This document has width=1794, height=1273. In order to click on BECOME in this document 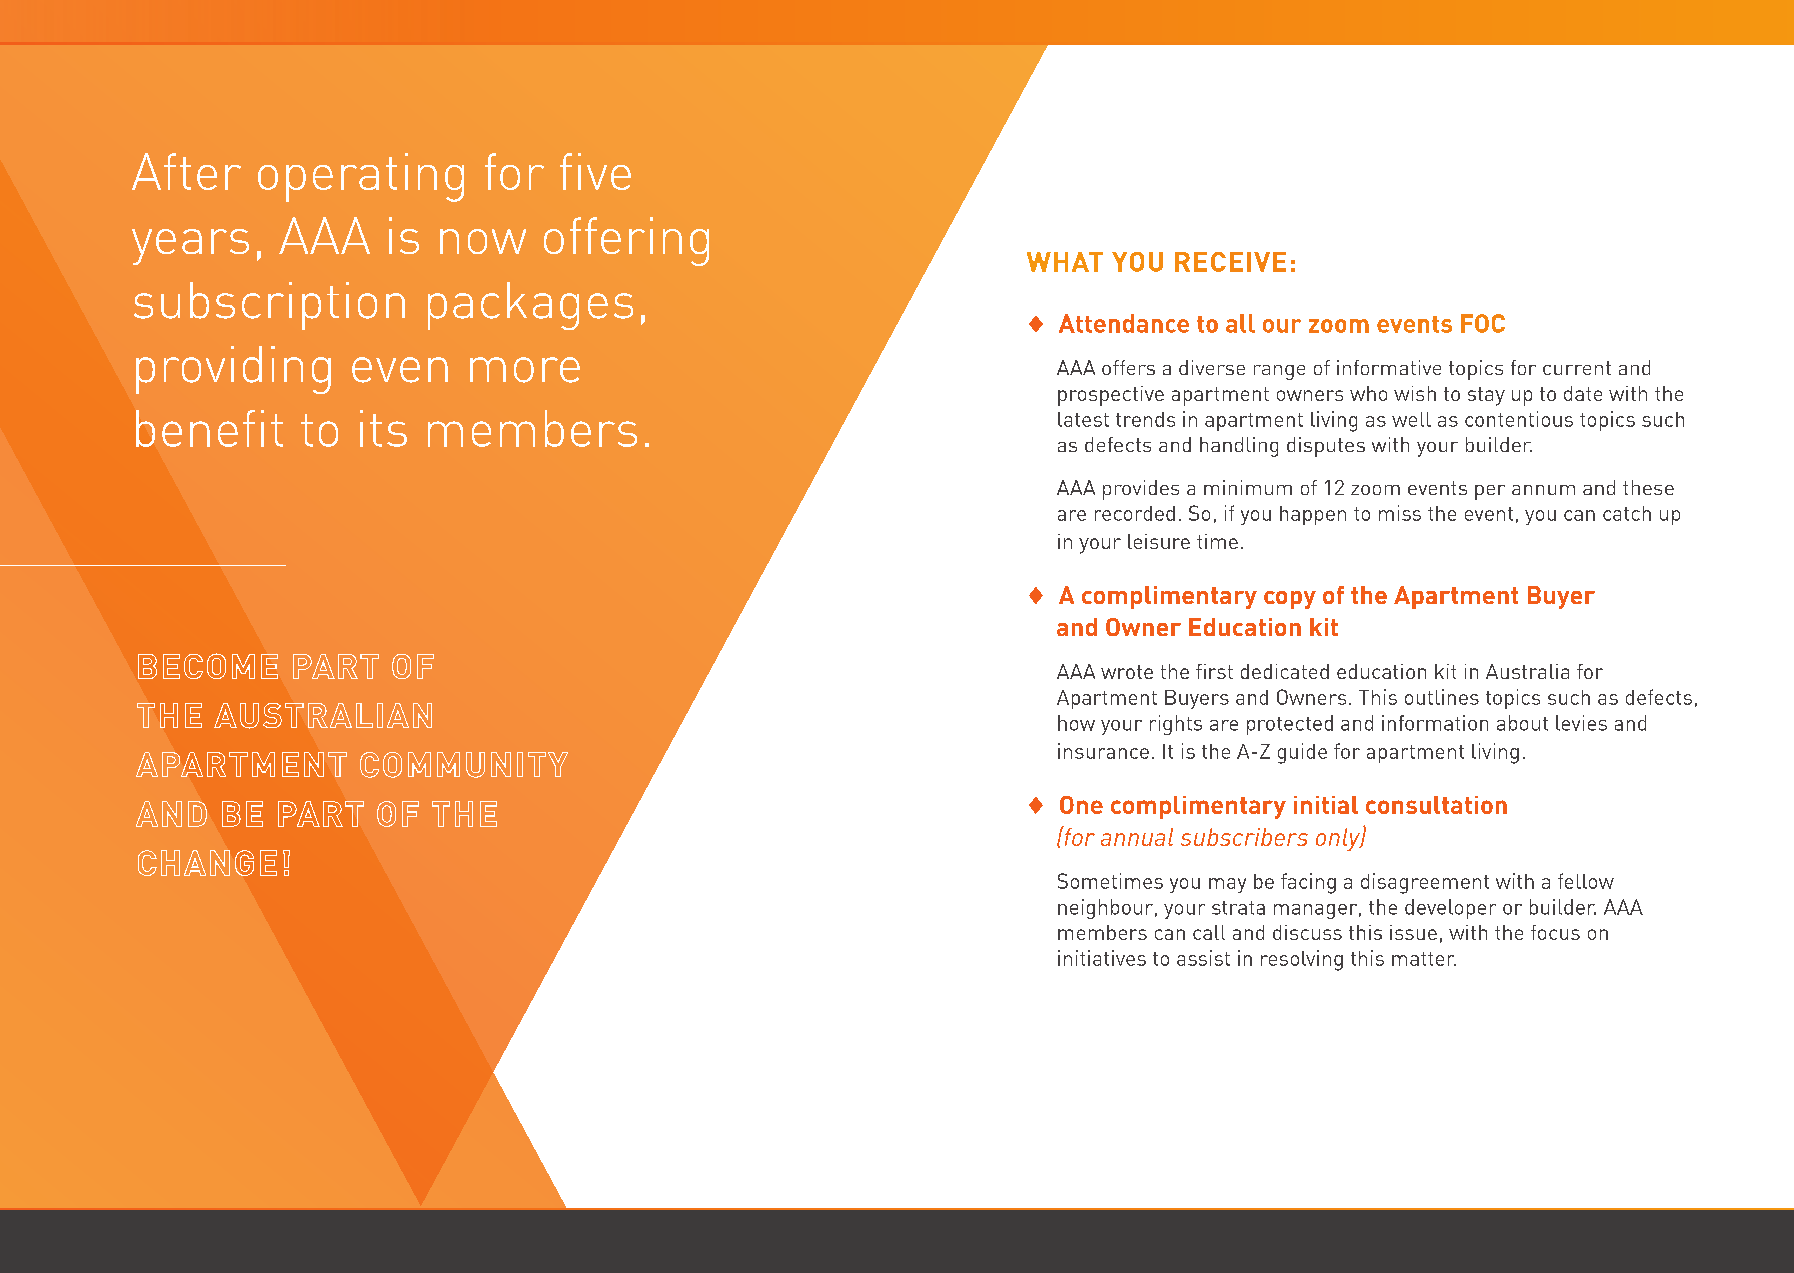, I will do `click(208, 666)`.
